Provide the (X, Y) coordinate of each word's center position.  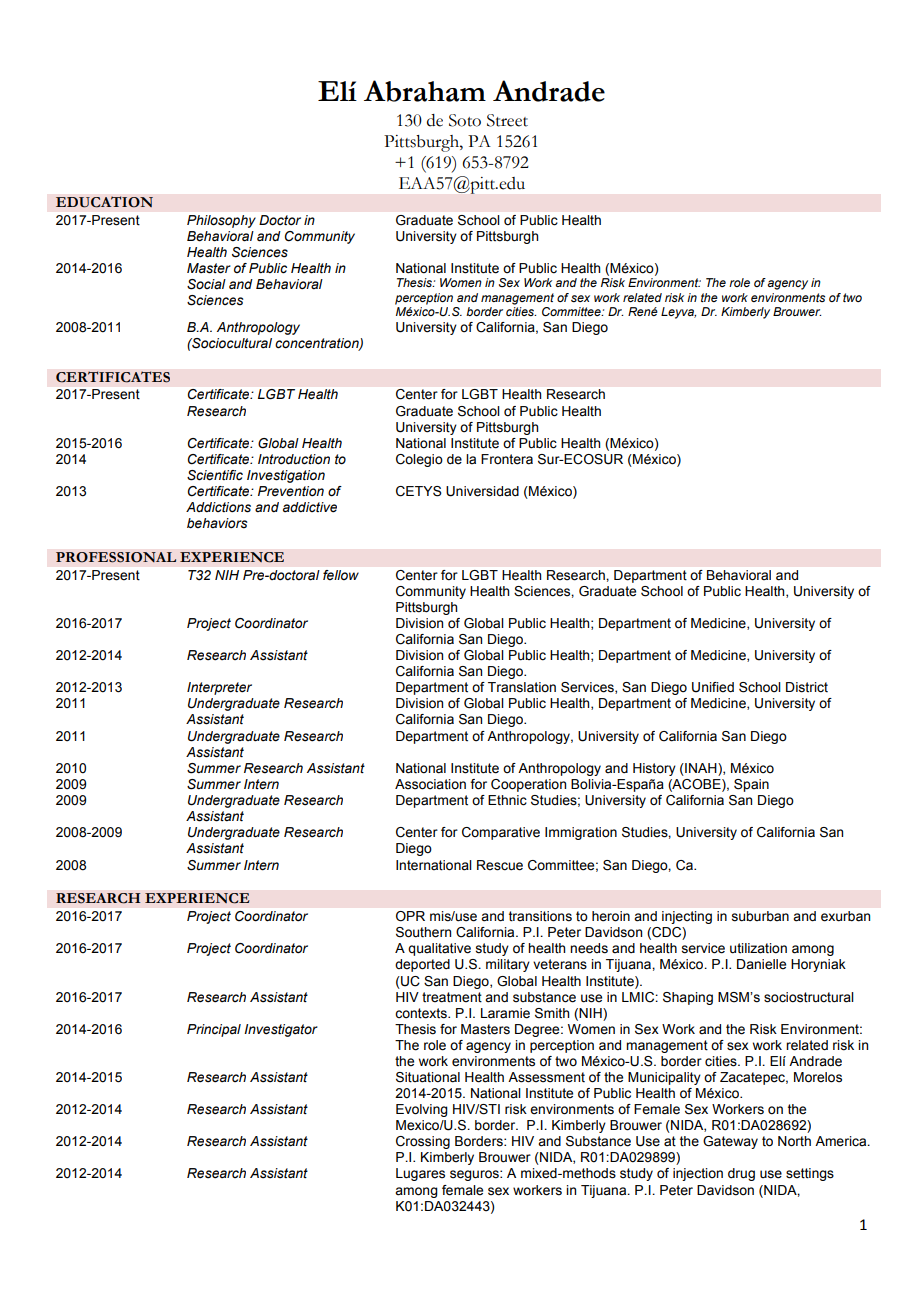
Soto (465, 120)
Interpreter (219, 688)
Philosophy (221, 221)
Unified (713, 687)
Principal (214, 1030)
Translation (522, 687)
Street (507, 120)
